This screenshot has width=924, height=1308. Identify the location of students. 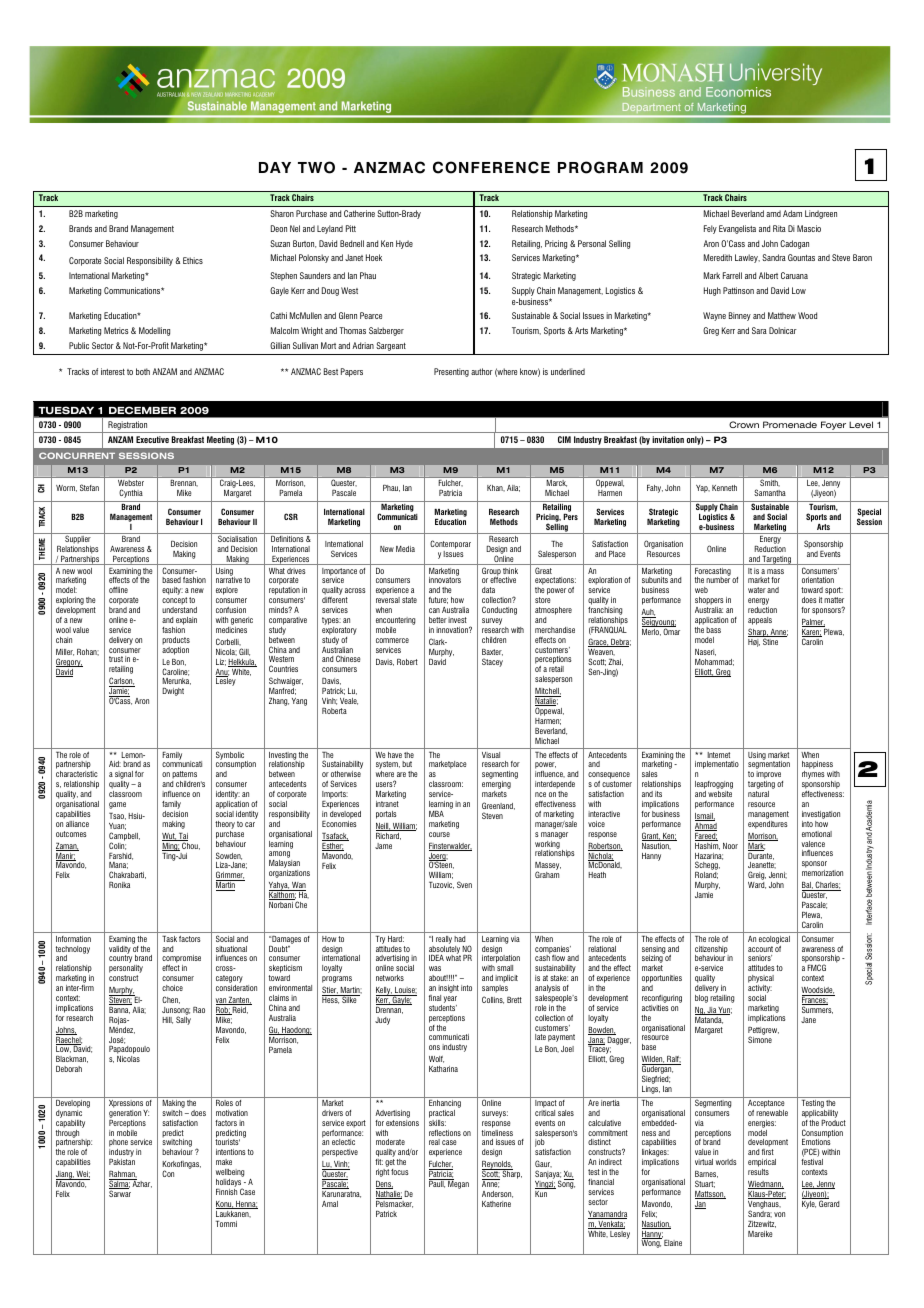
(443, 1008).
